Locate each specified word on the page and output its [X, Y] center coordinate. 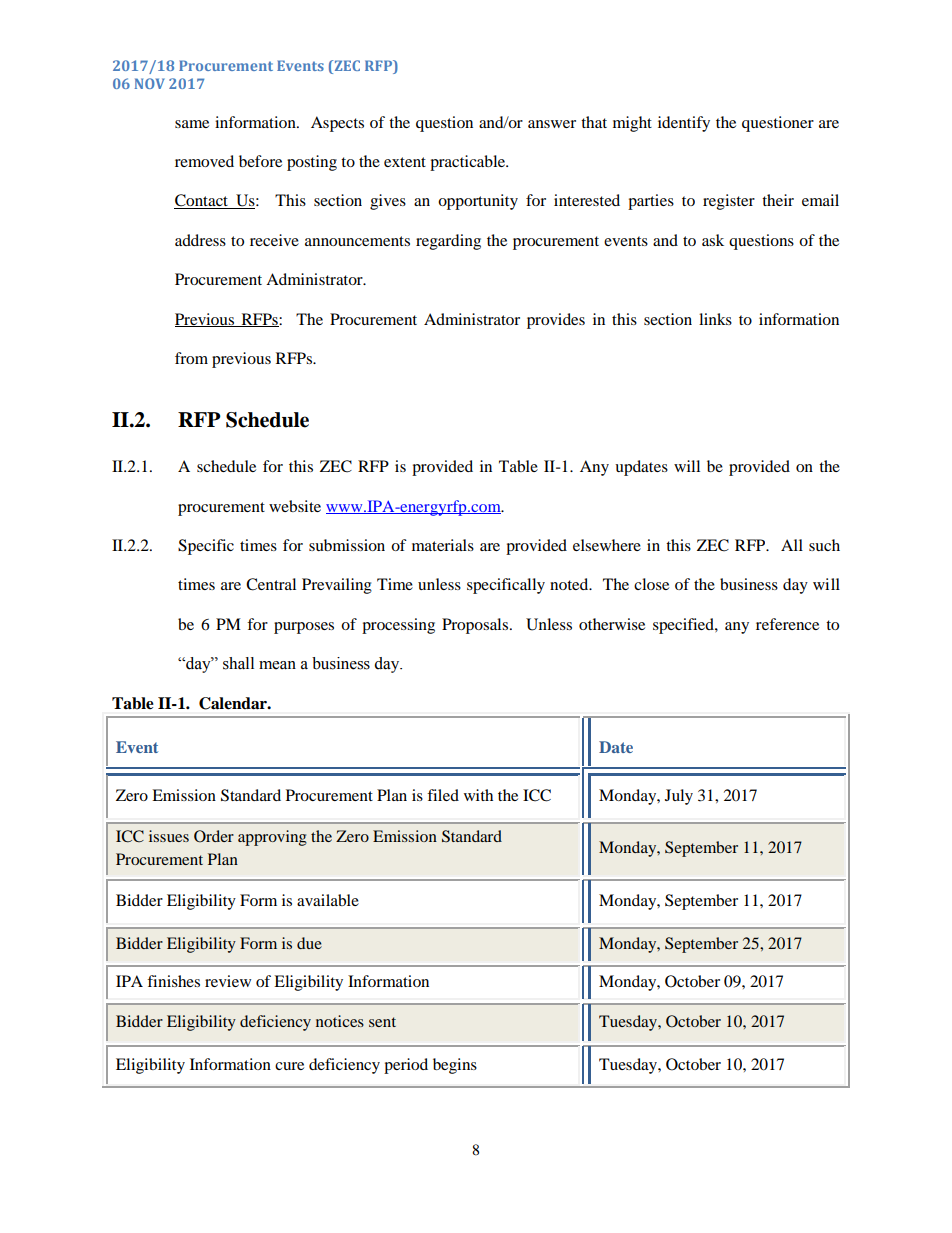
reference [787, 624]
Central [271, 584]
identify [684, 124]
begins [455, 1066]
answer [552, 124]
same [192, 124]
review [228, 981]
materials [443, 545]
